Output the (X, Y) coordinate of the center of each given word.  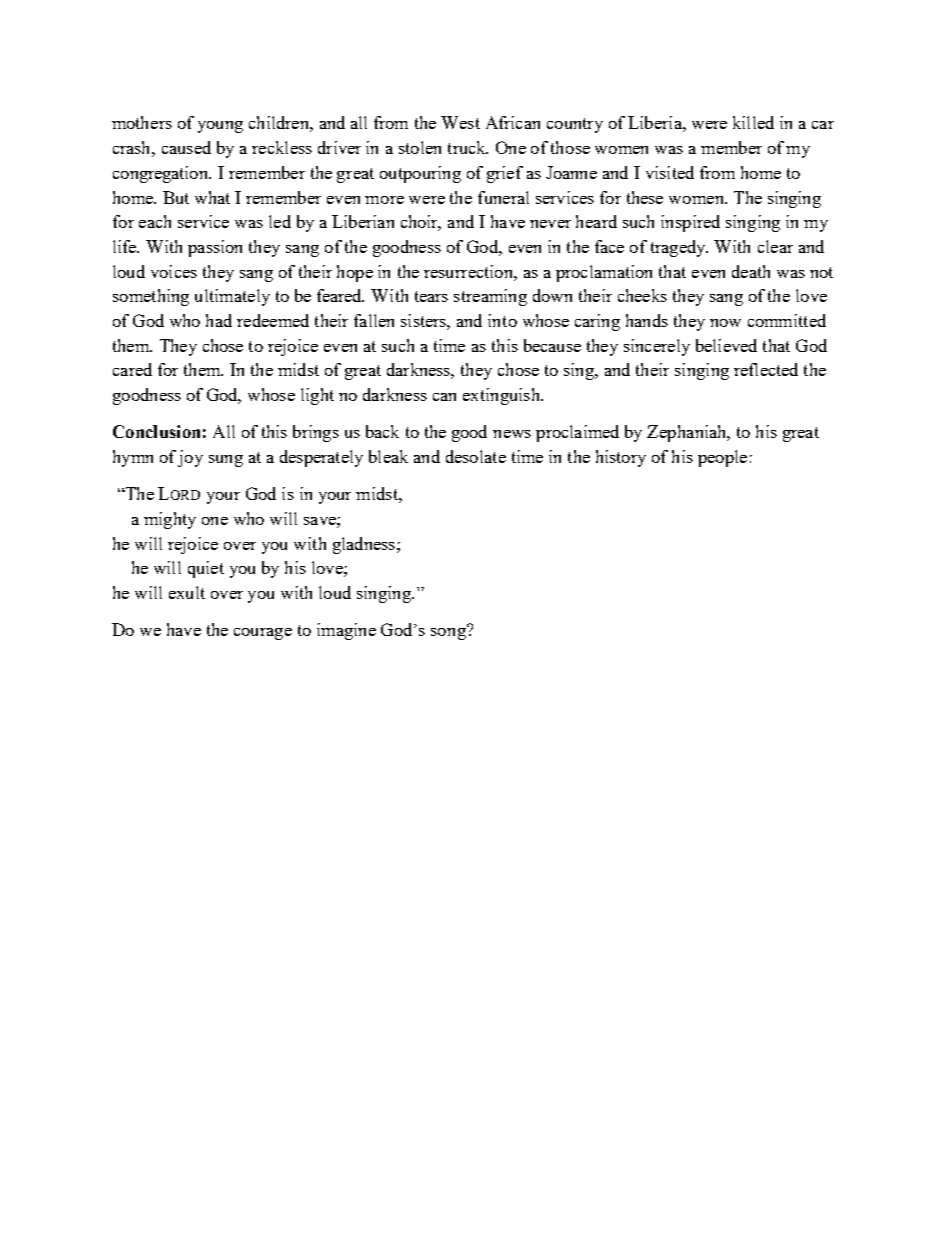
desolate (476, 456)
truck (468, 147)
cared (132, 369)
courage (263, 634)
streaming (490, 297)
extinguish (502, 396)
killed (753, 122)
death (751, 271)
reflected (766, 369)
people (722, 458)
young (220, 127)
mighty (170, 520)
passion (215, 248)
